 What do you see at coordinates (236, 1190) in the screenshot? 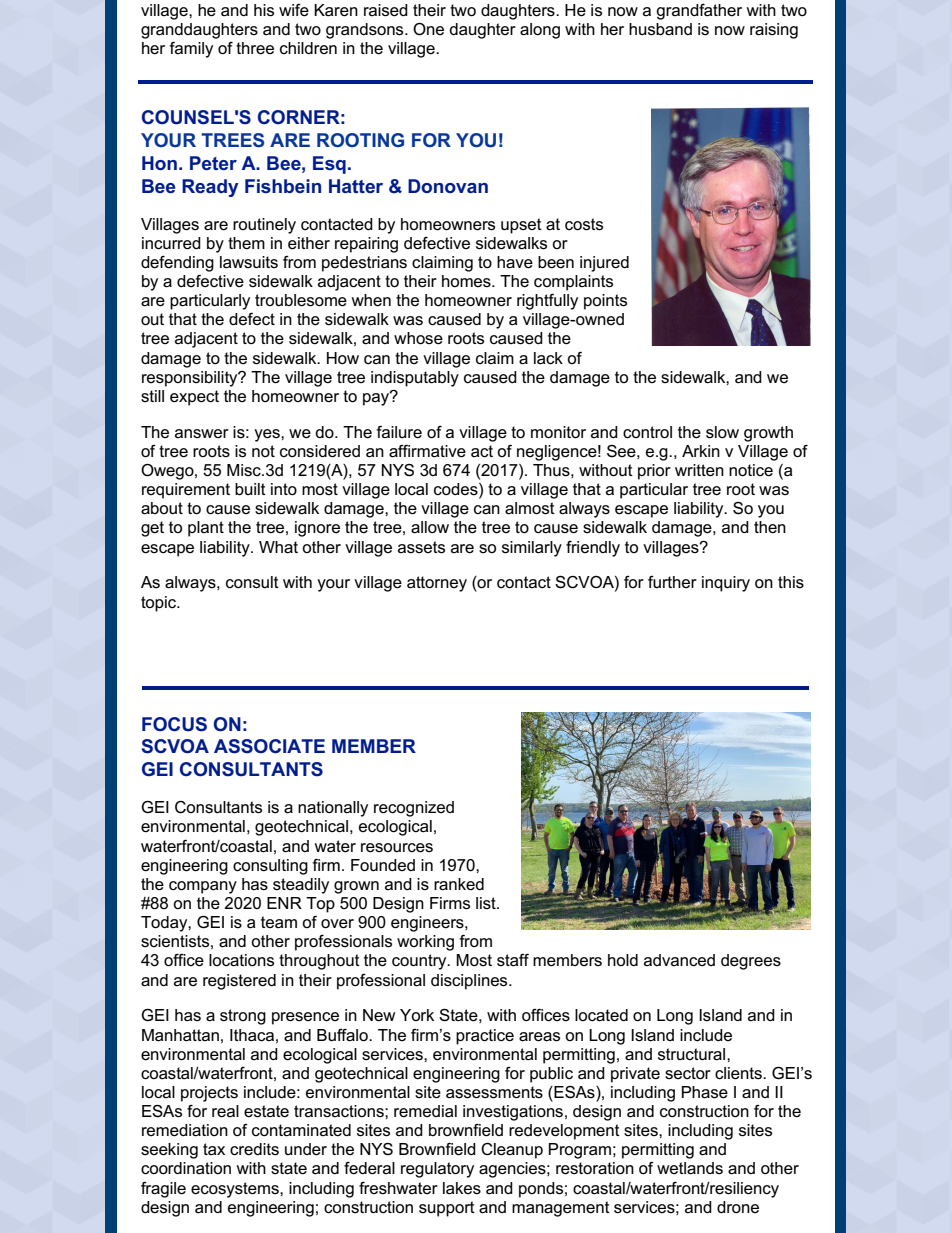
I see `ecosystems` at bounding box center [236, 1190].
